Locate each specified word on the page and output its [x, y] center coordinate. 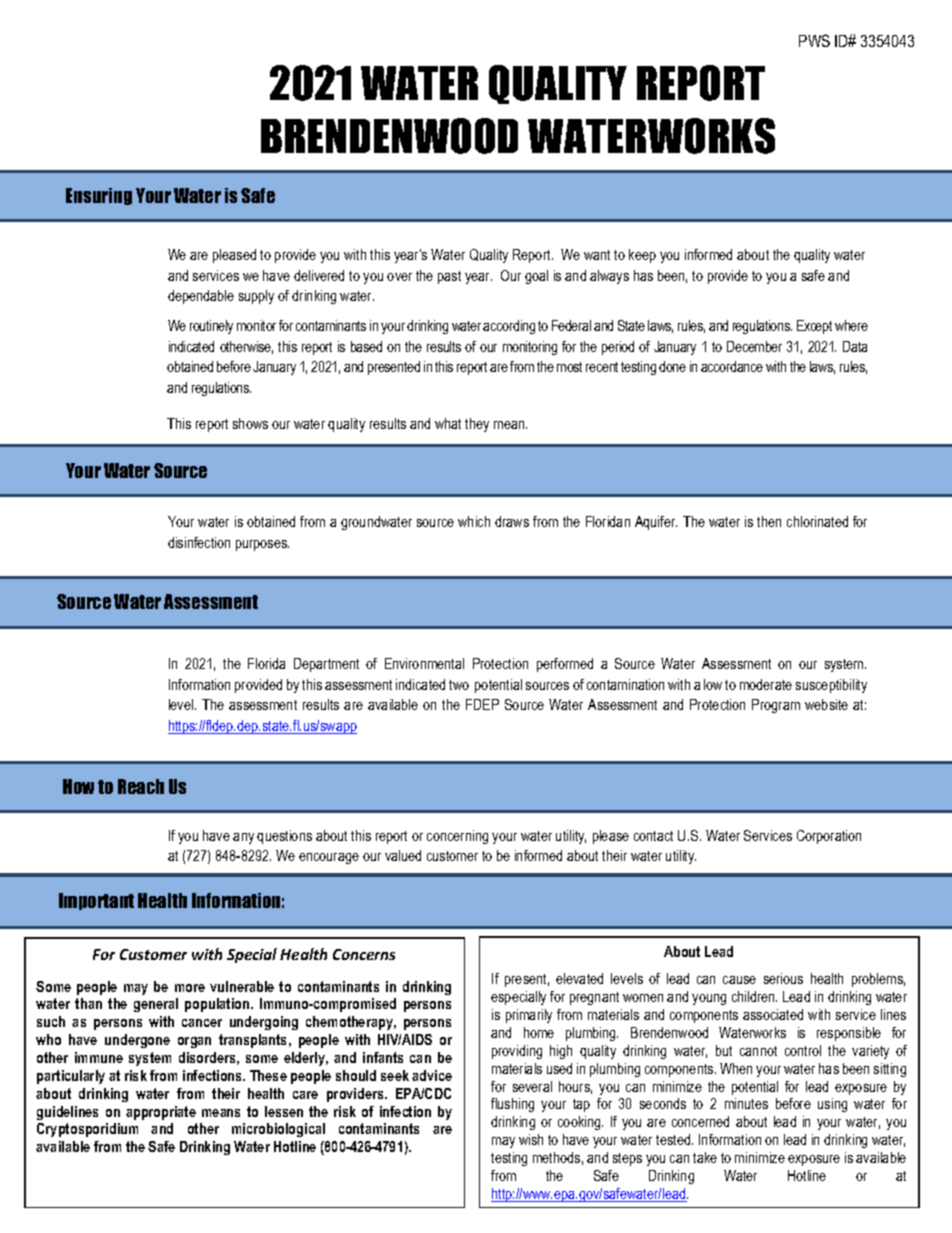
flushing [512, 1105]
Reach [141, 786]
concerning [457, 837]
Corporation [829, 837]
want [597, 255]
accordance [732, 366]
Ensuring [99, 196]
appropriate [161, 1113]
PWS [814, 40]
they [477, 425]
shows [250, 423]
